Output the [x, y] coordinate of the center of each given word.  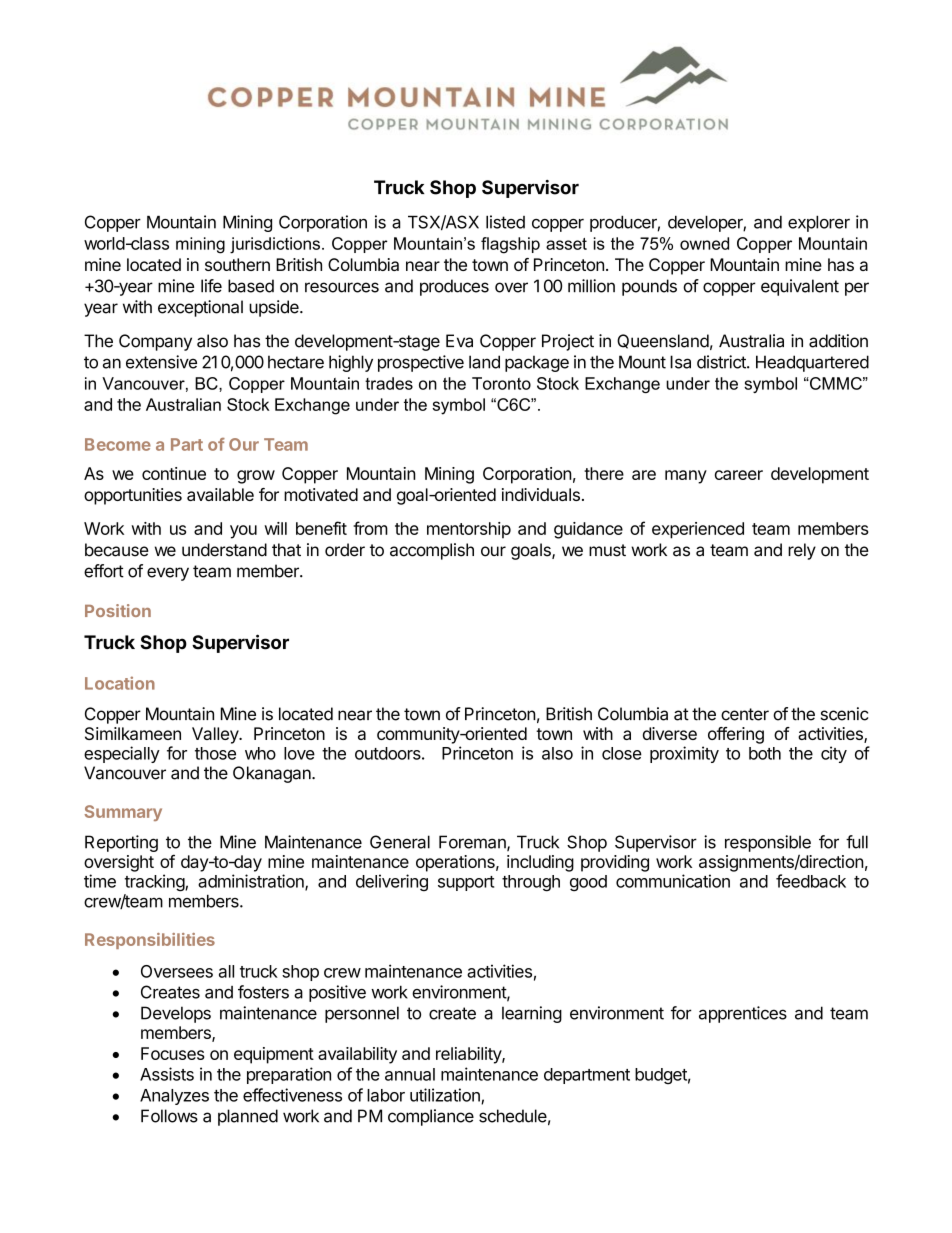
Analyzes [174, 1097]
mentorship [469, 530]
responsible [768, 843]
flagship [510, 245]
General [400, 842]
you [243, 532]
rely [802, 551]
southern [237, 264]
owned [704, 243]
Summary [123, 813]
